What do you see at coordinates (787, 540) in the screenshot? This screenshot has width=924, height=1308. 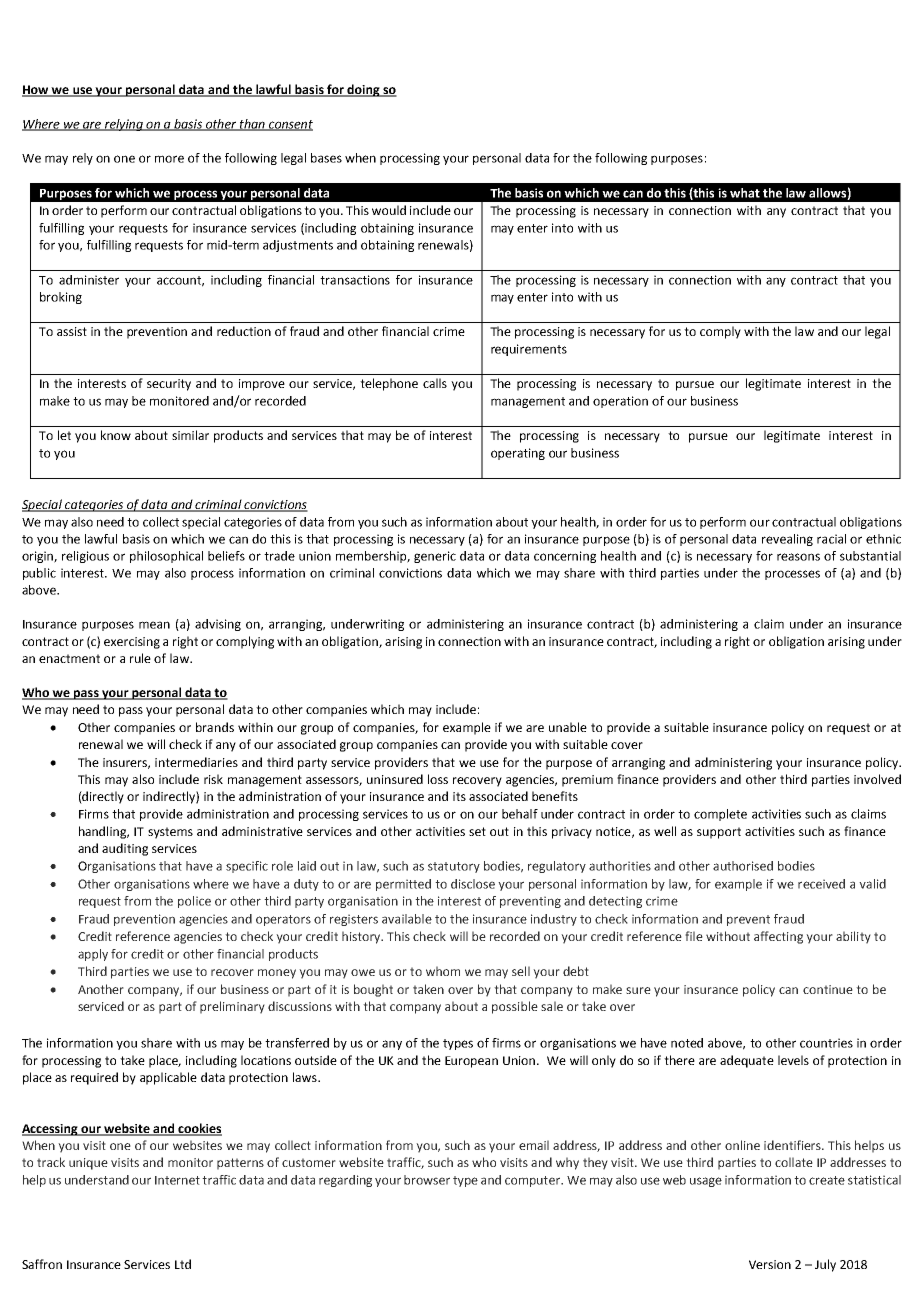 I see `revealing` at bounding box center [787, 540].
